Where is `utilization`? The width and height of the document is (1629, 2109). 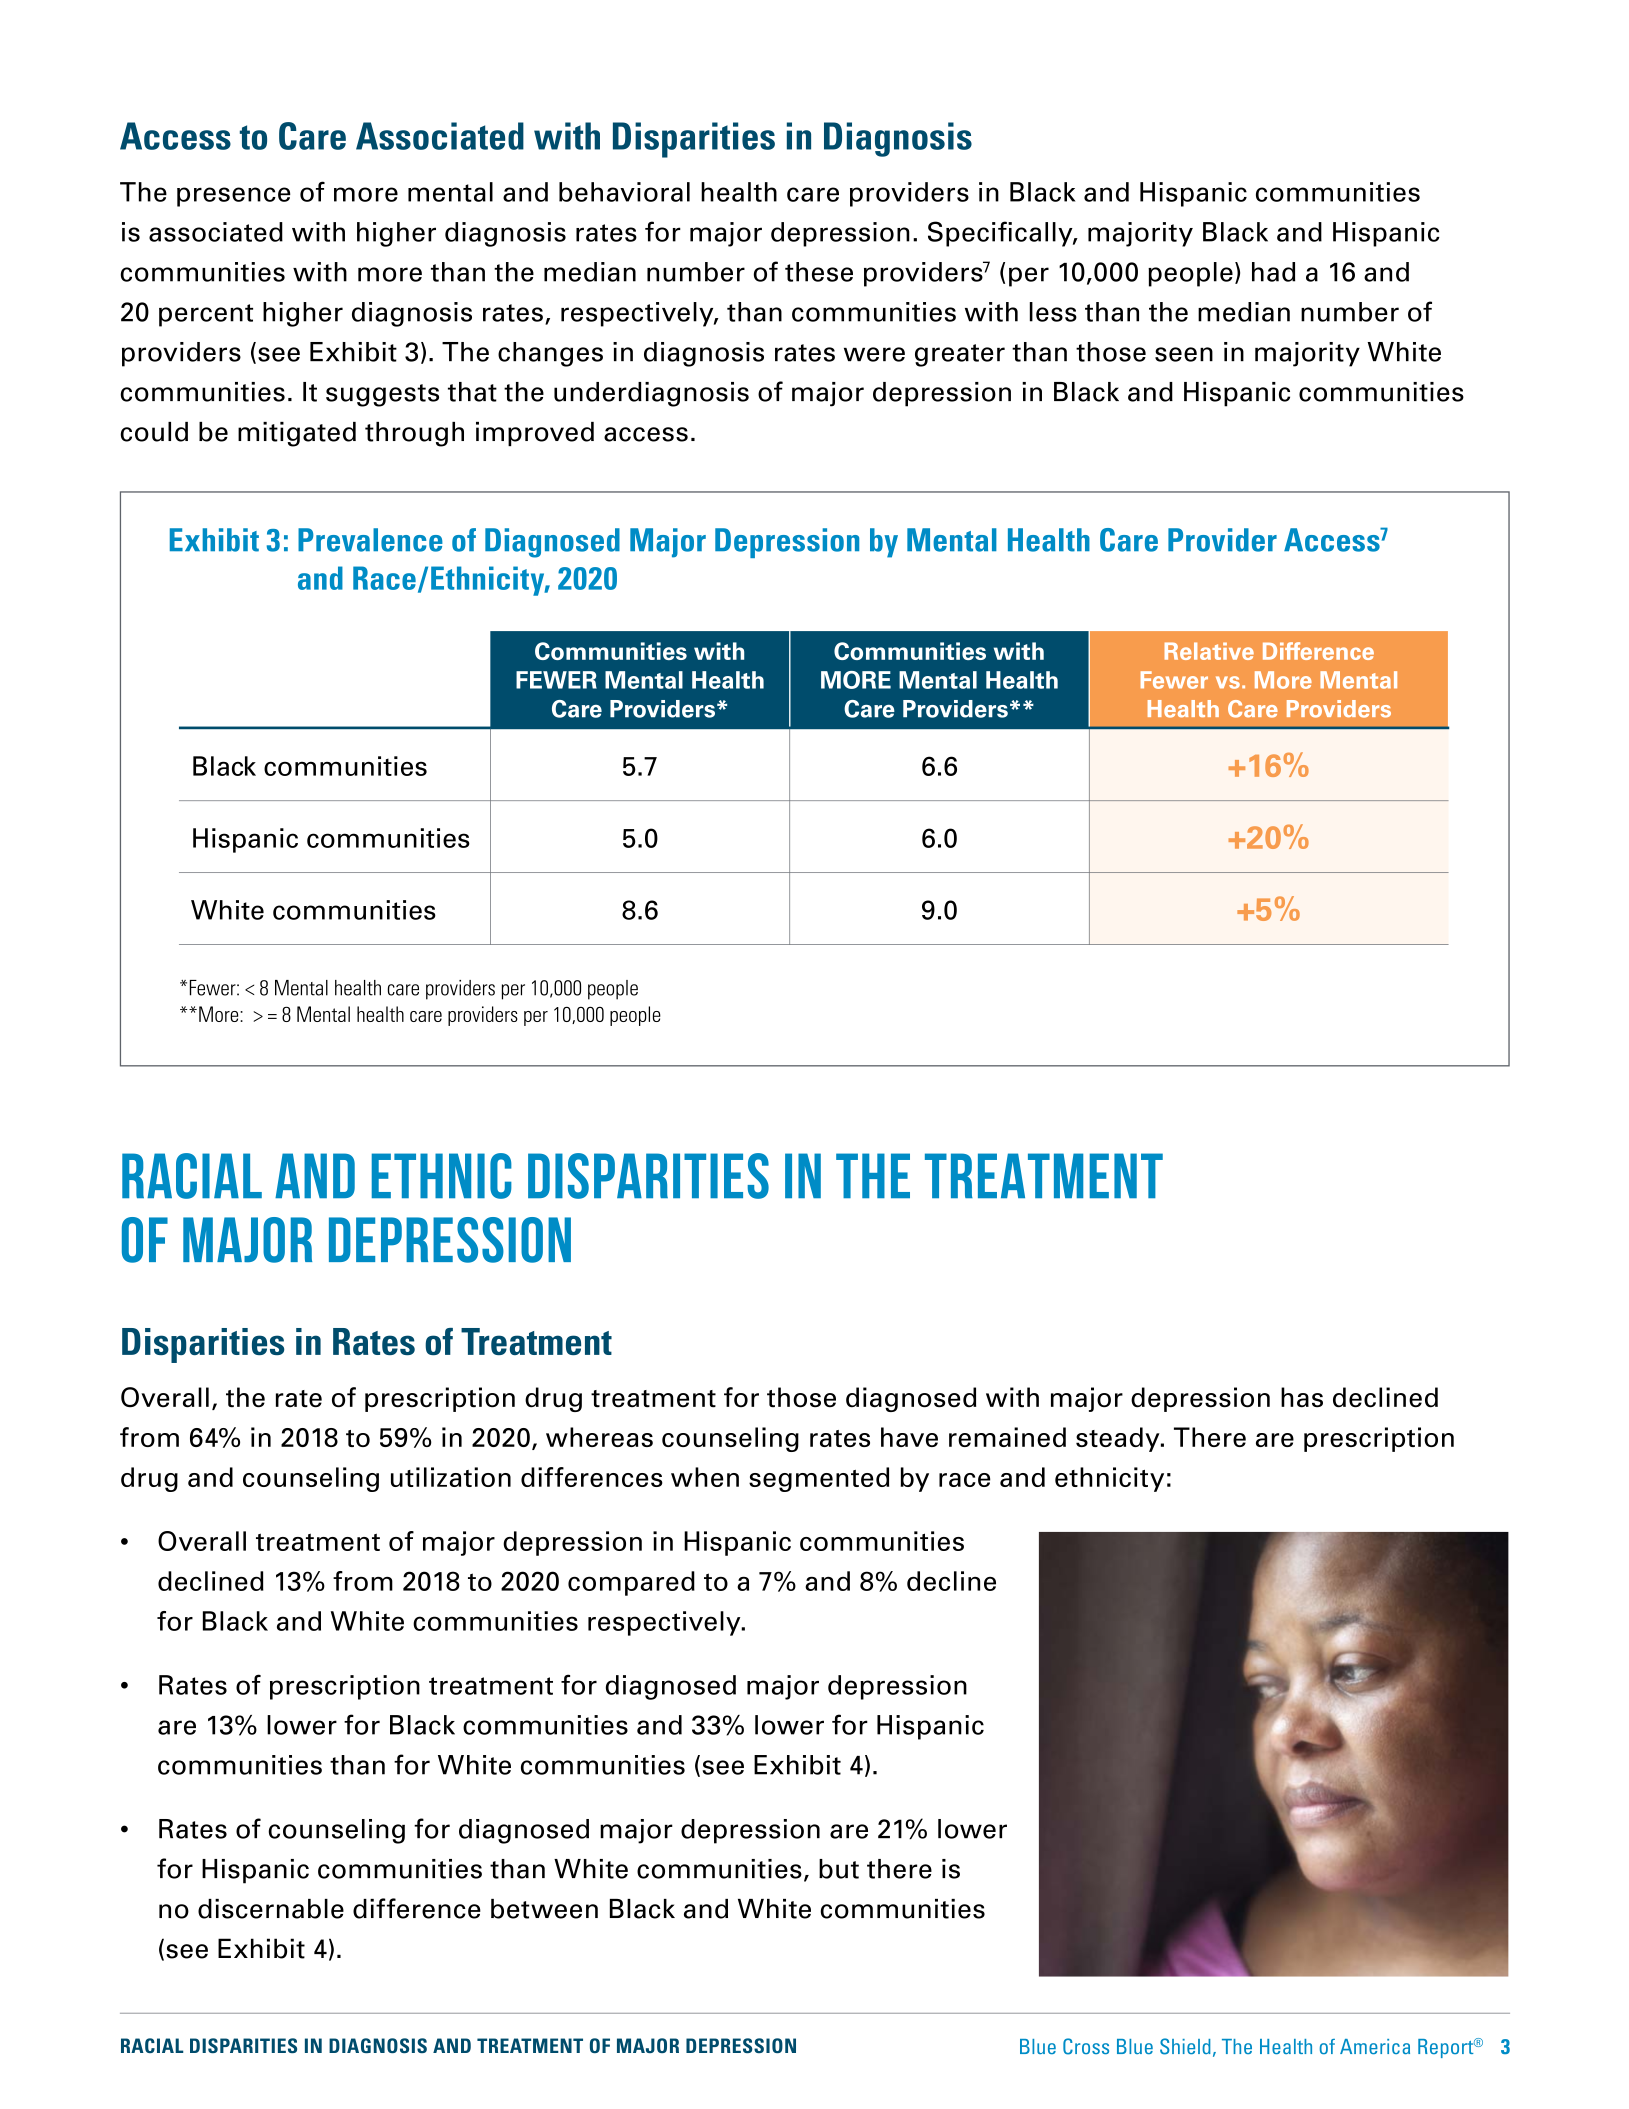 utilization is located at coordinates (451, 1477).
